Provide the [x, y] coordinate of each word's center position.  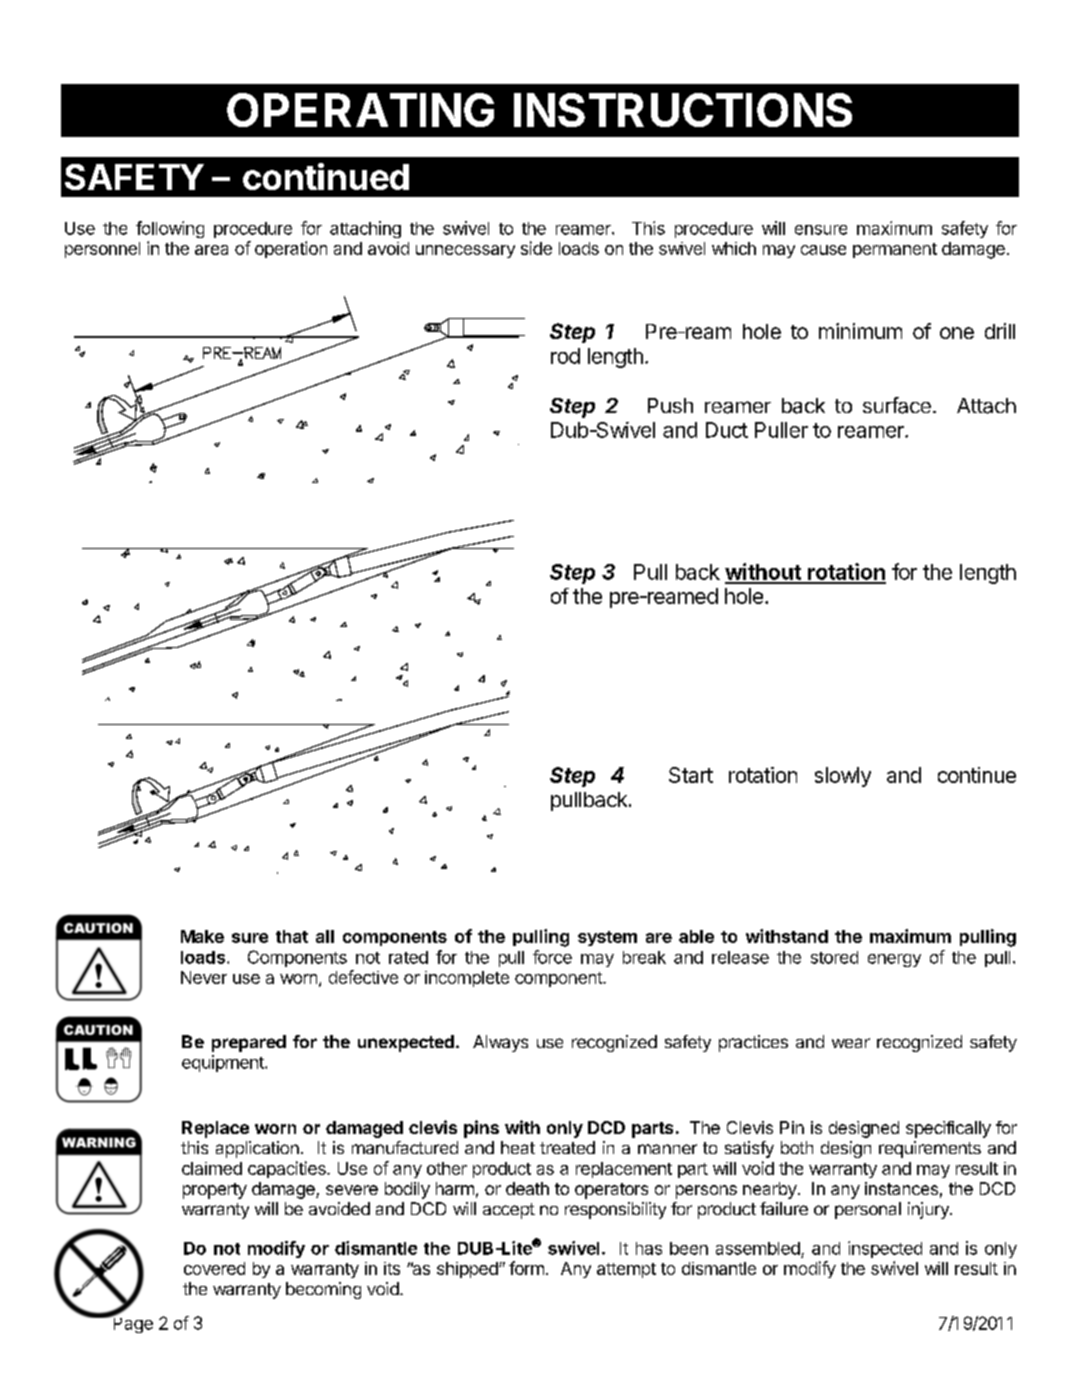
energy [894, 960]
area [211, 250]
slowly [843, 777]
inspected [885, 1249]
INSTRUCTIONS [683, 110]
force [552, 957]
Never [204, 977]
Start [691, 775]
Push [670, 405]
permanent [895, 250]
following [170, 229]
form [526, 1268]
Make [202, 936]
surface [897, 405]
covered [214, 1268]
